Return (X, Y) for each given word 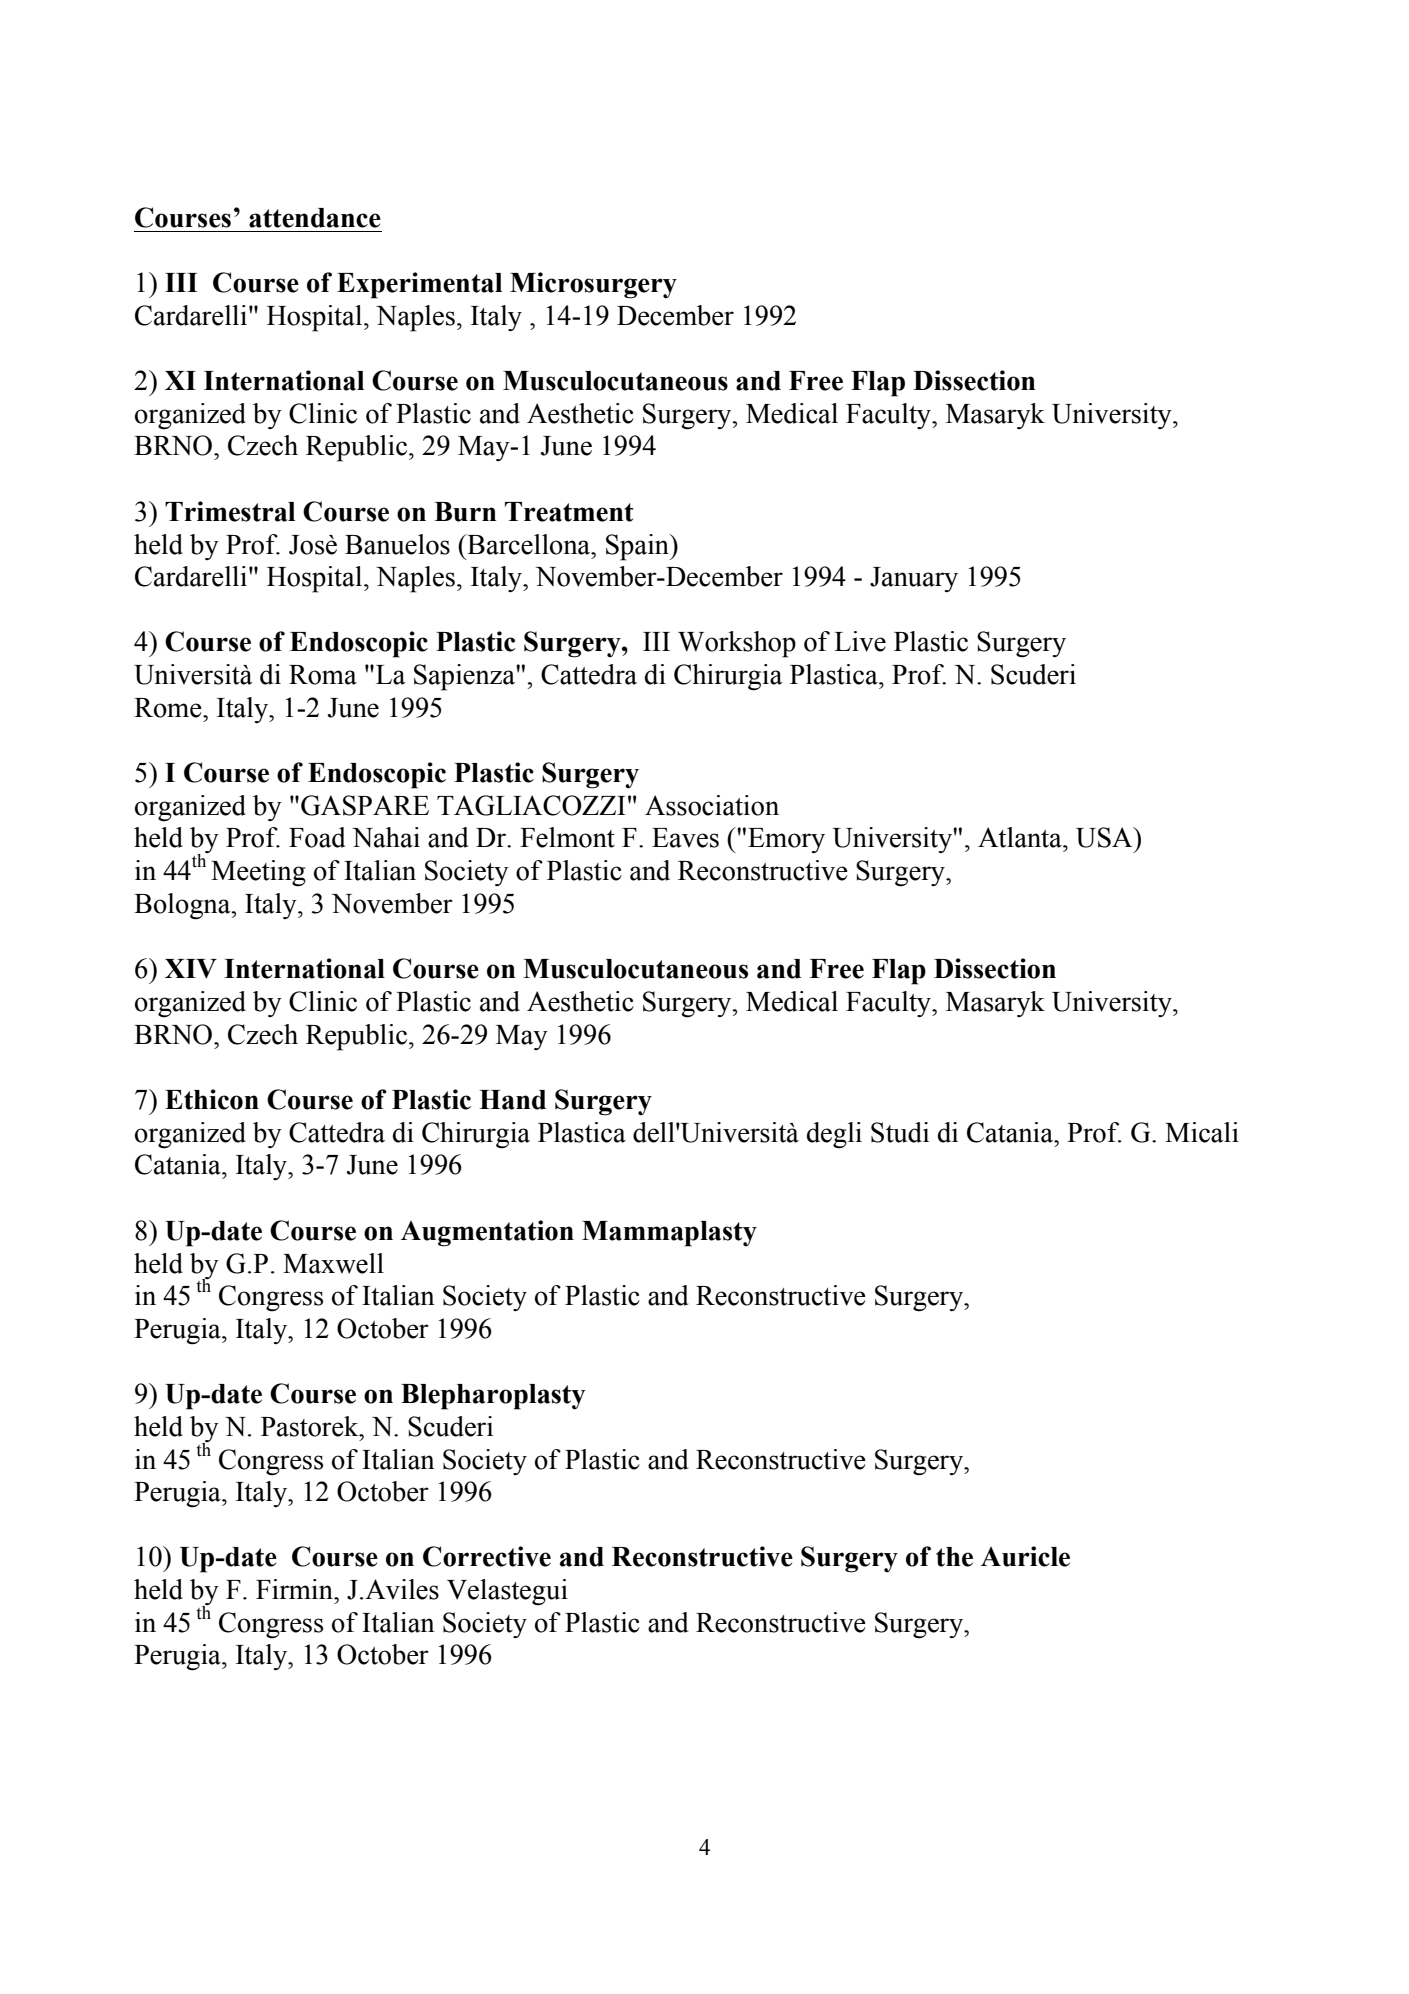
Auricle (1025, 1556)
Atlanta (1021, 837)
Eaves (685, 838)
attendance (315, 218)
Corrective (487, 1556)
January (914, 579)
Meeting (258, 873)
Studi (900, 1132)
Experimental (419, 285)
